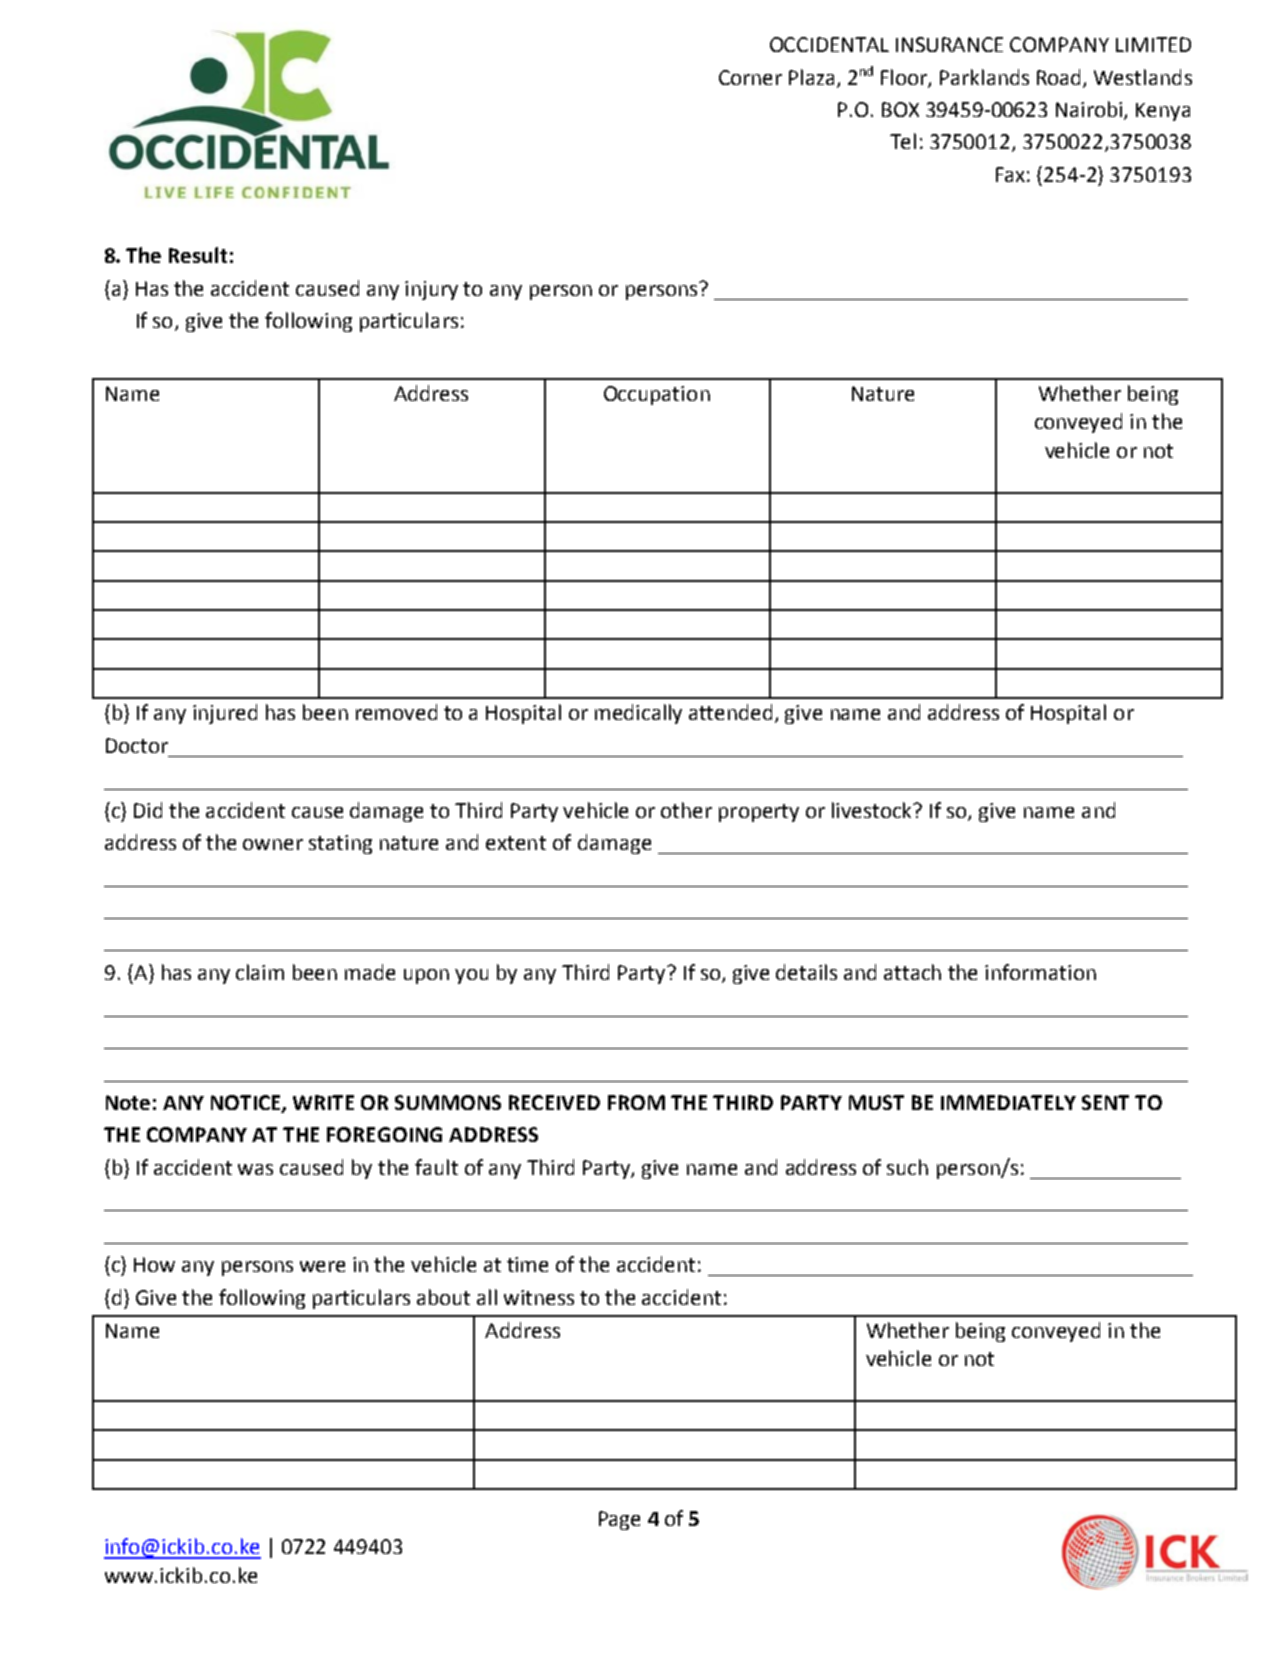  I want to click on claim, so click(260, 972).
